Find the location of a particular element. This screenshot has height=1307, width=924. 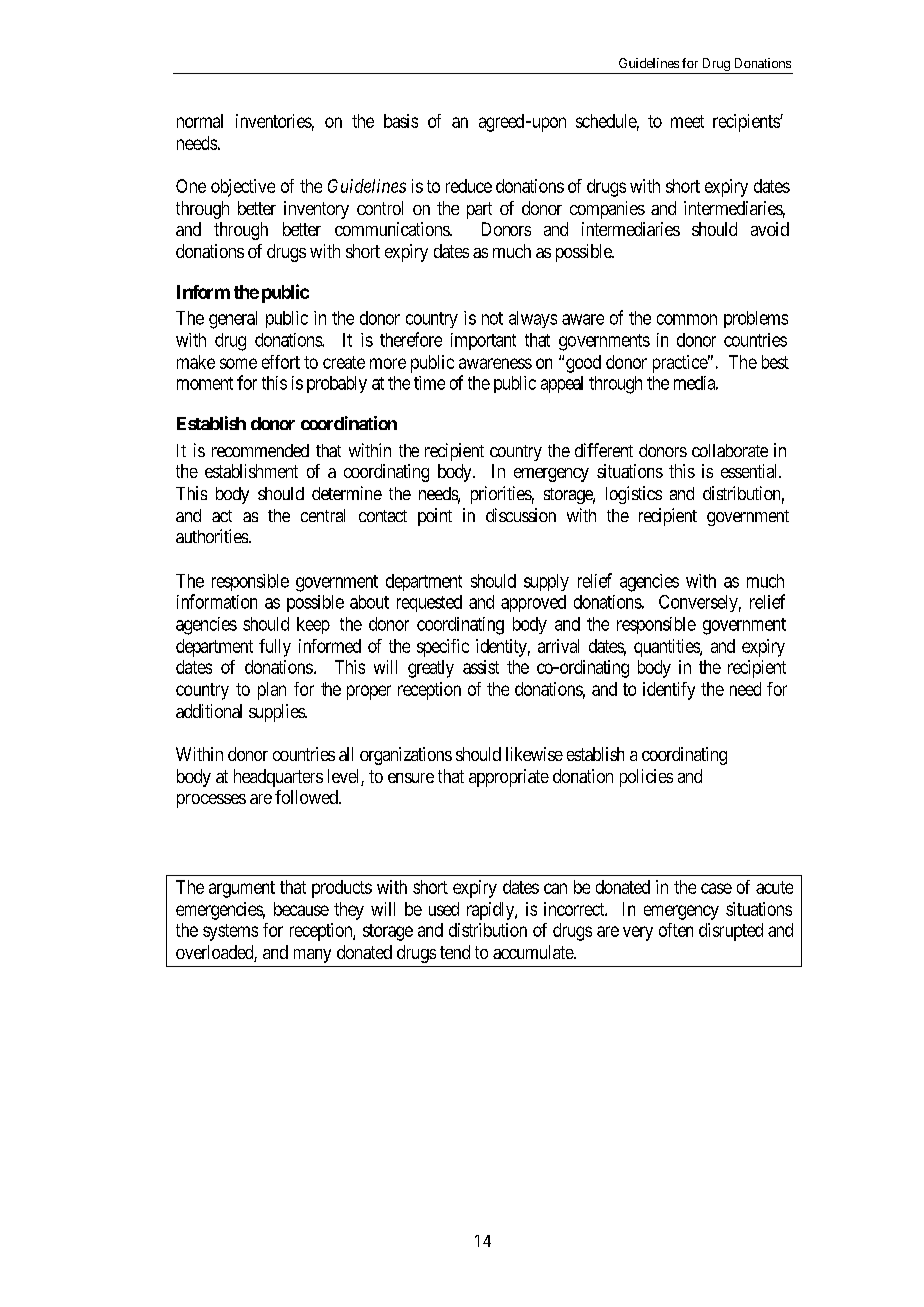

supplies is located at coordinates (277, 713).
